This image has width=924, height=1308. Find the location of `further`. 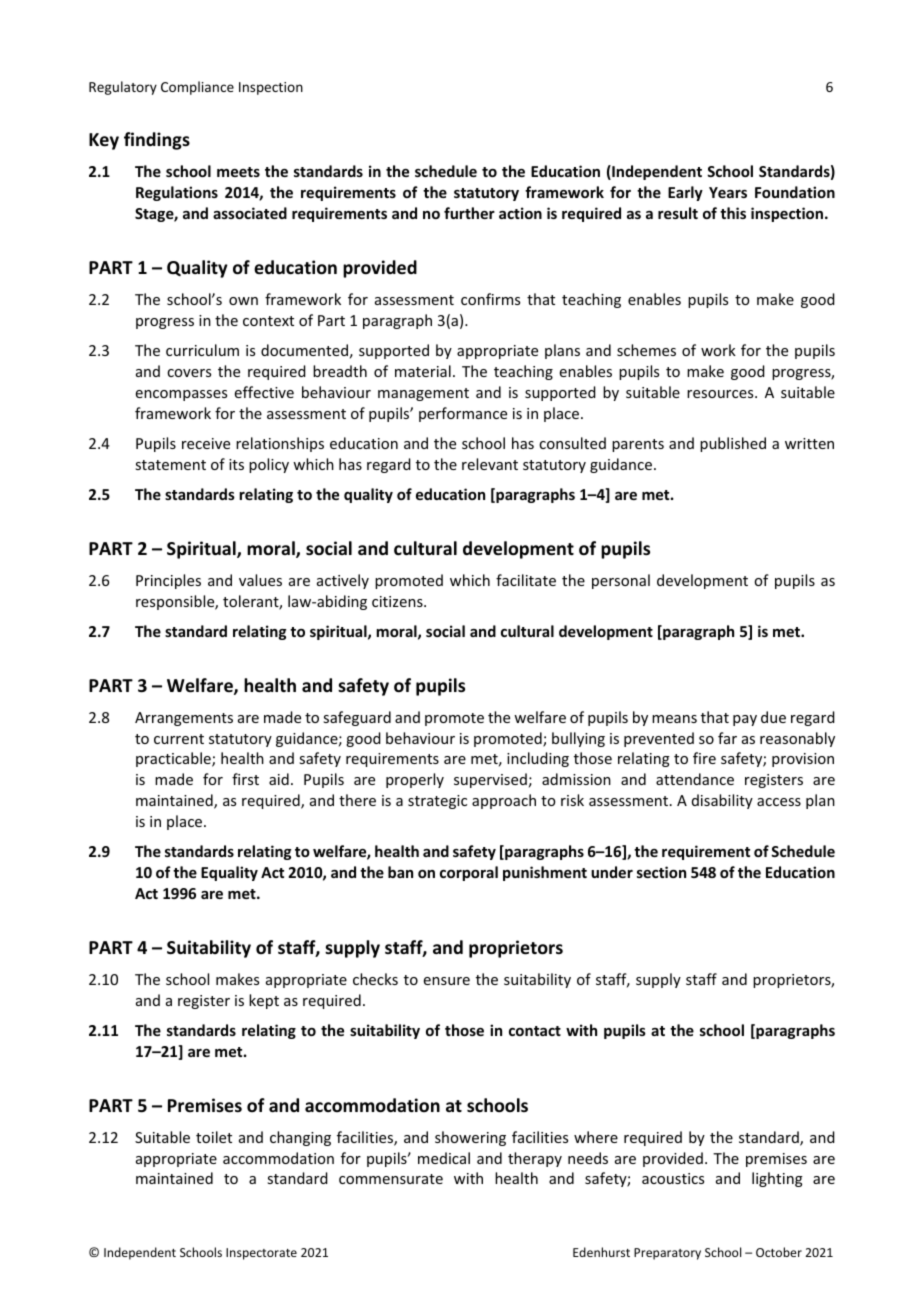

further is located at coordinates (469, 213).
